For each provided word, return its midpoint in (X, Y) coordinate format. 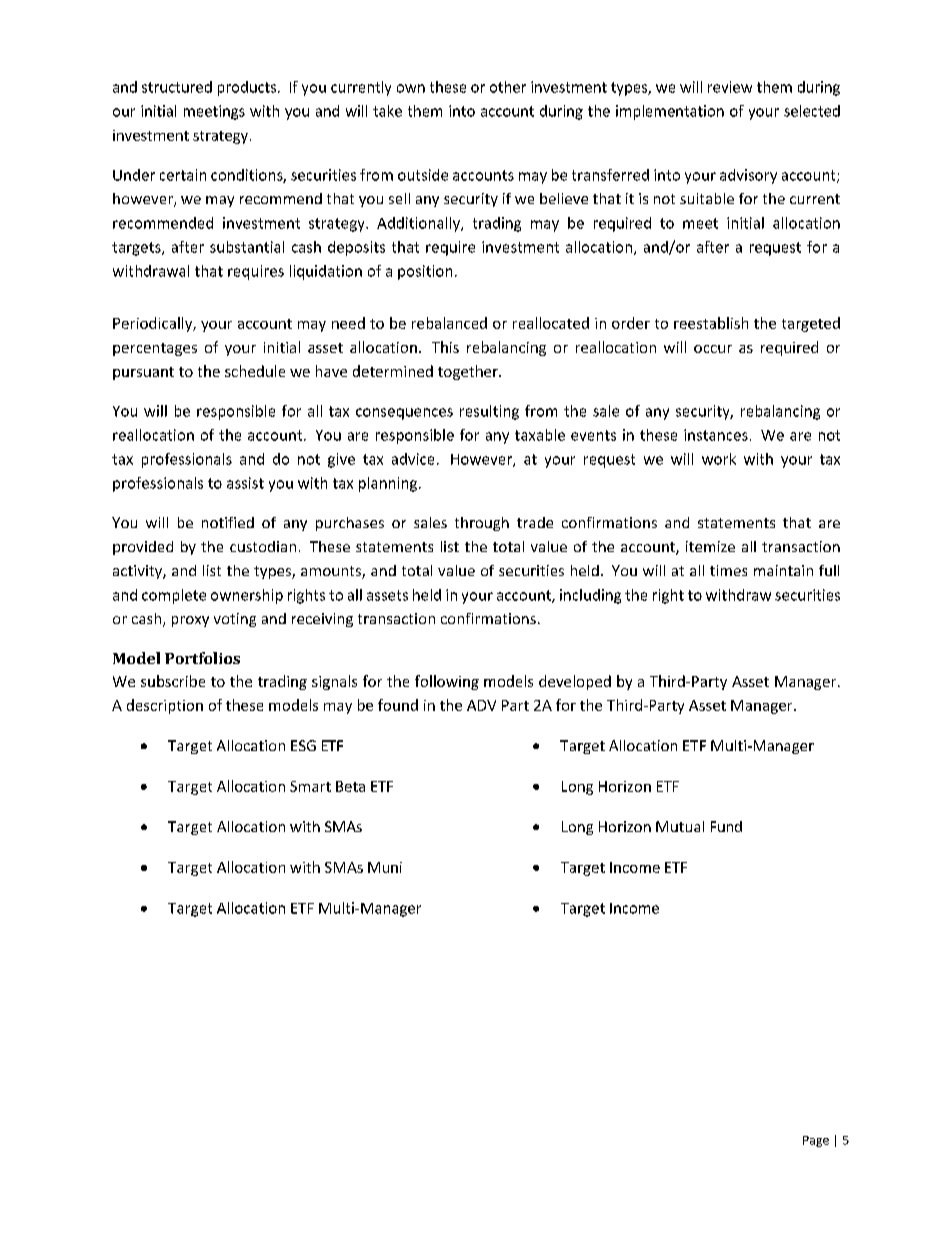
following (447, 682)
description (165, 706)
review (730, 87)
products (248, 88)
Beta (350, 786)
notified (228, 522)
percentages (155, 349)
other (508, 87)
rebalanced (449, 323)
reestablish (711, 323)
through (482, 524)
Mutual (680, 826)
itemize (710, 546)
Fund (726, 826)
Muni (385, 867)
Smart (310, 786)
